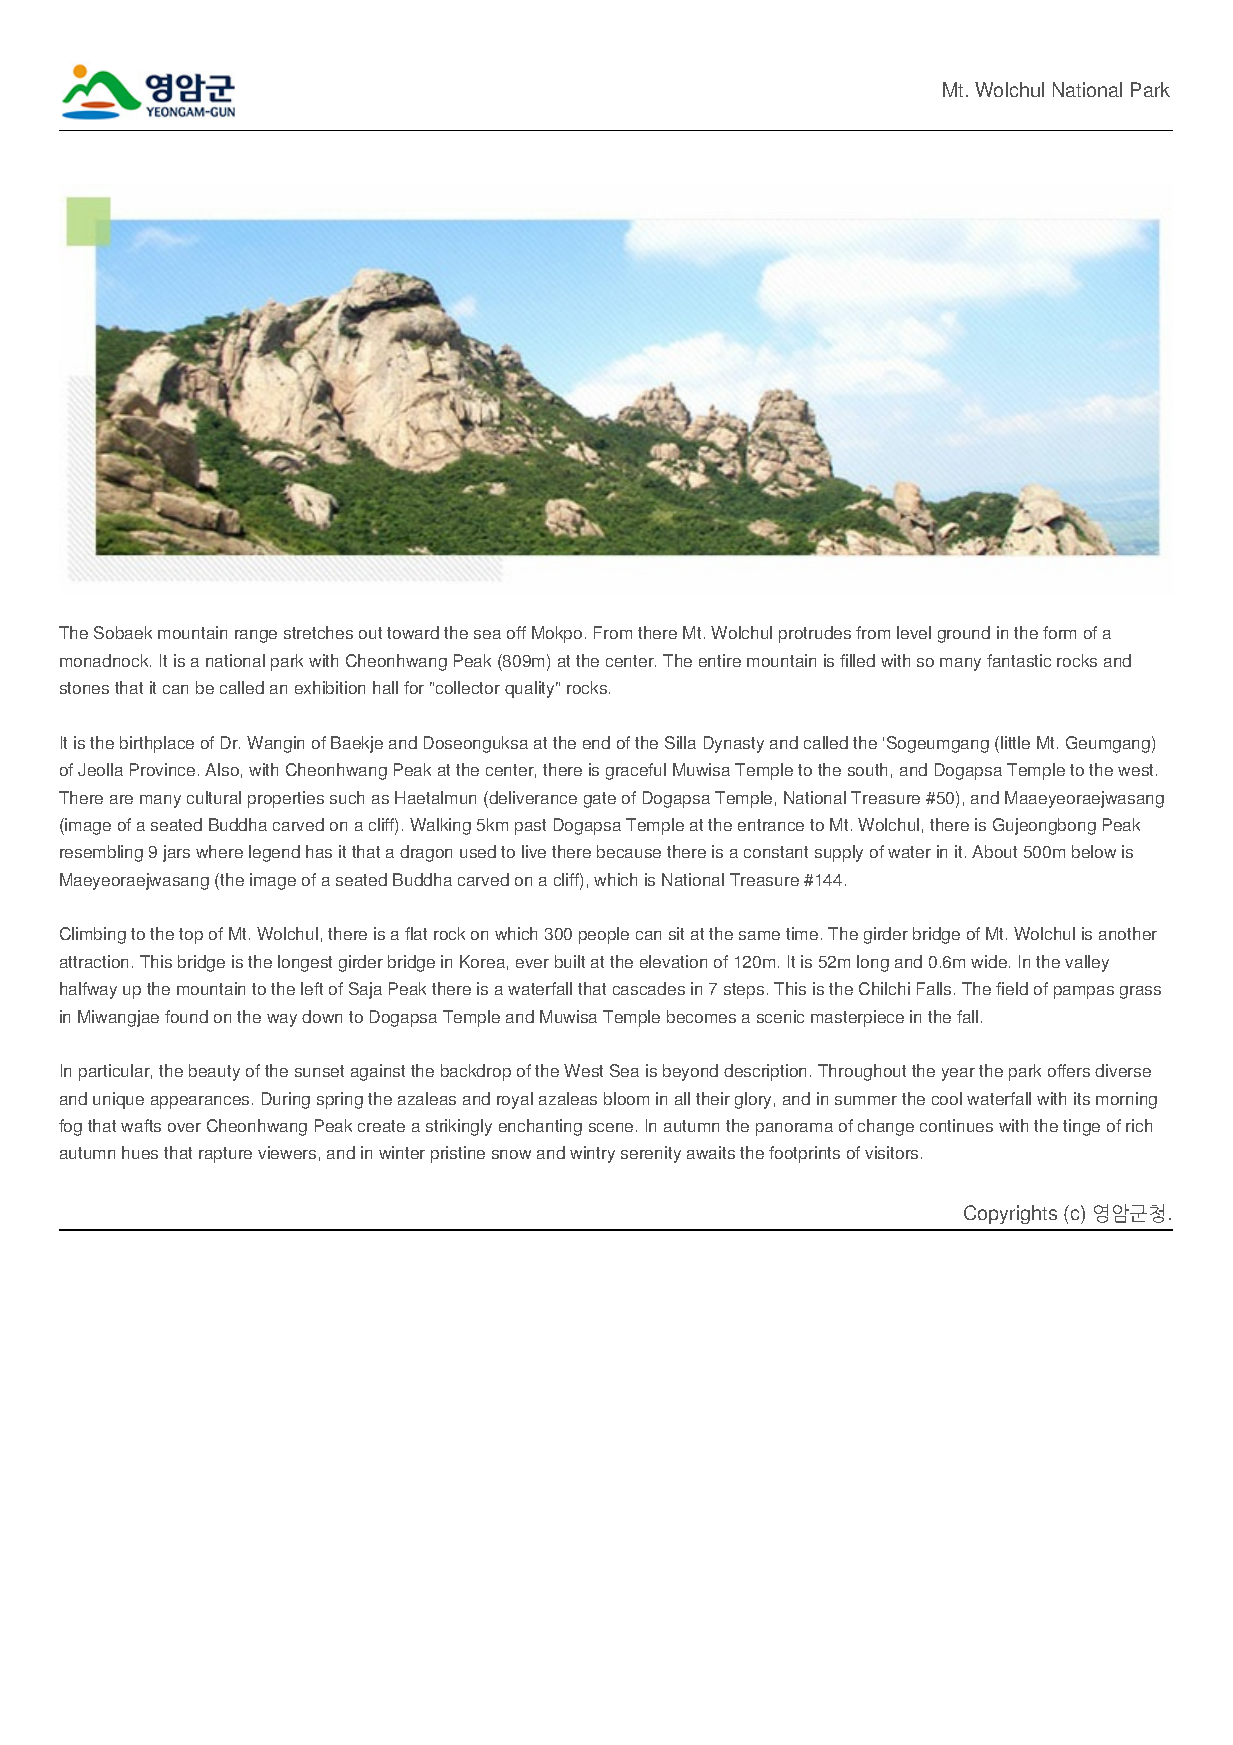  I want to click on Mokpo, so click(557, 634).
